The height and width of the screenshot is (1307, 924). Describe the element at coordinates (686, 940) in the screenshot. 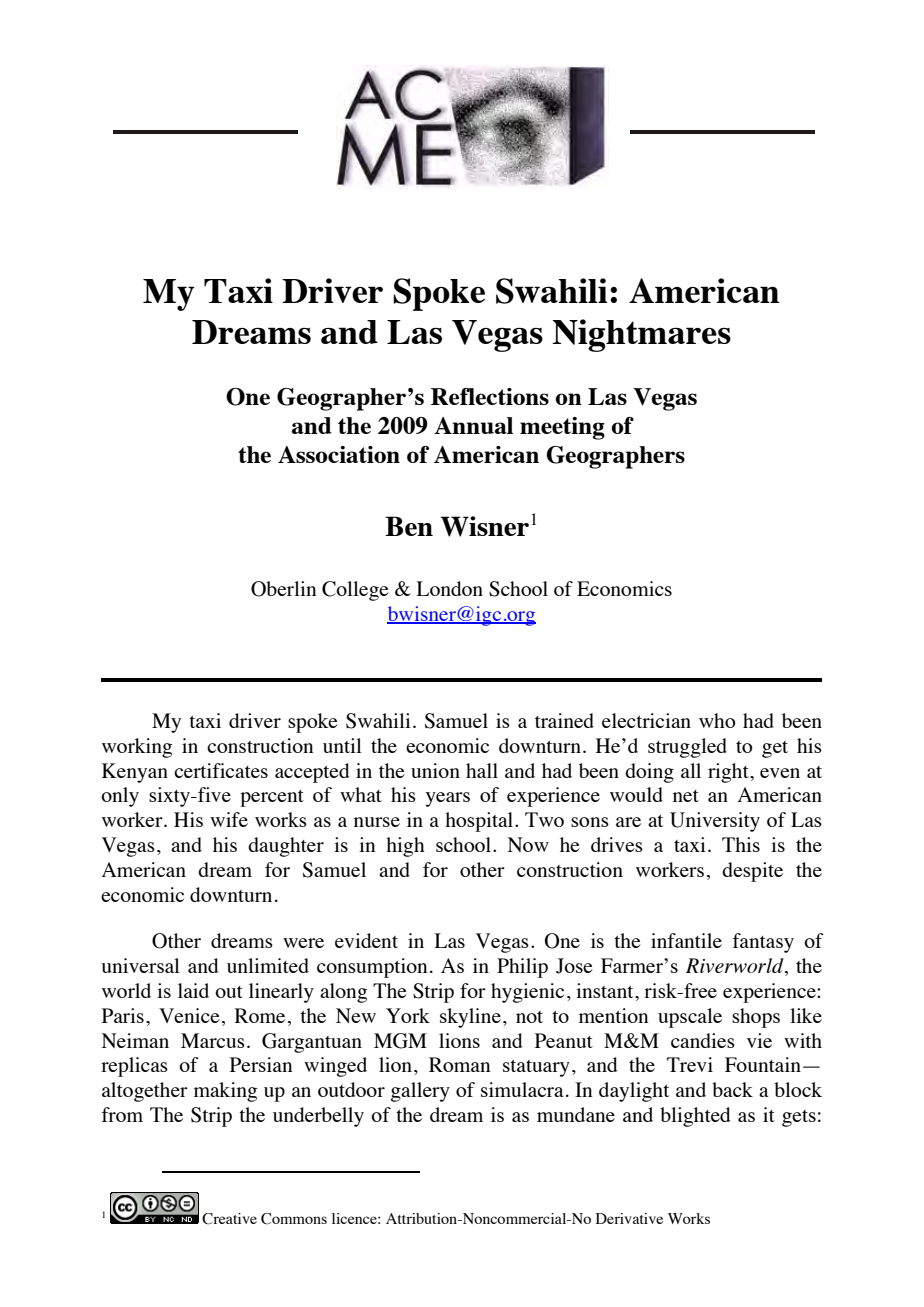

I see `infantile` at that location.
